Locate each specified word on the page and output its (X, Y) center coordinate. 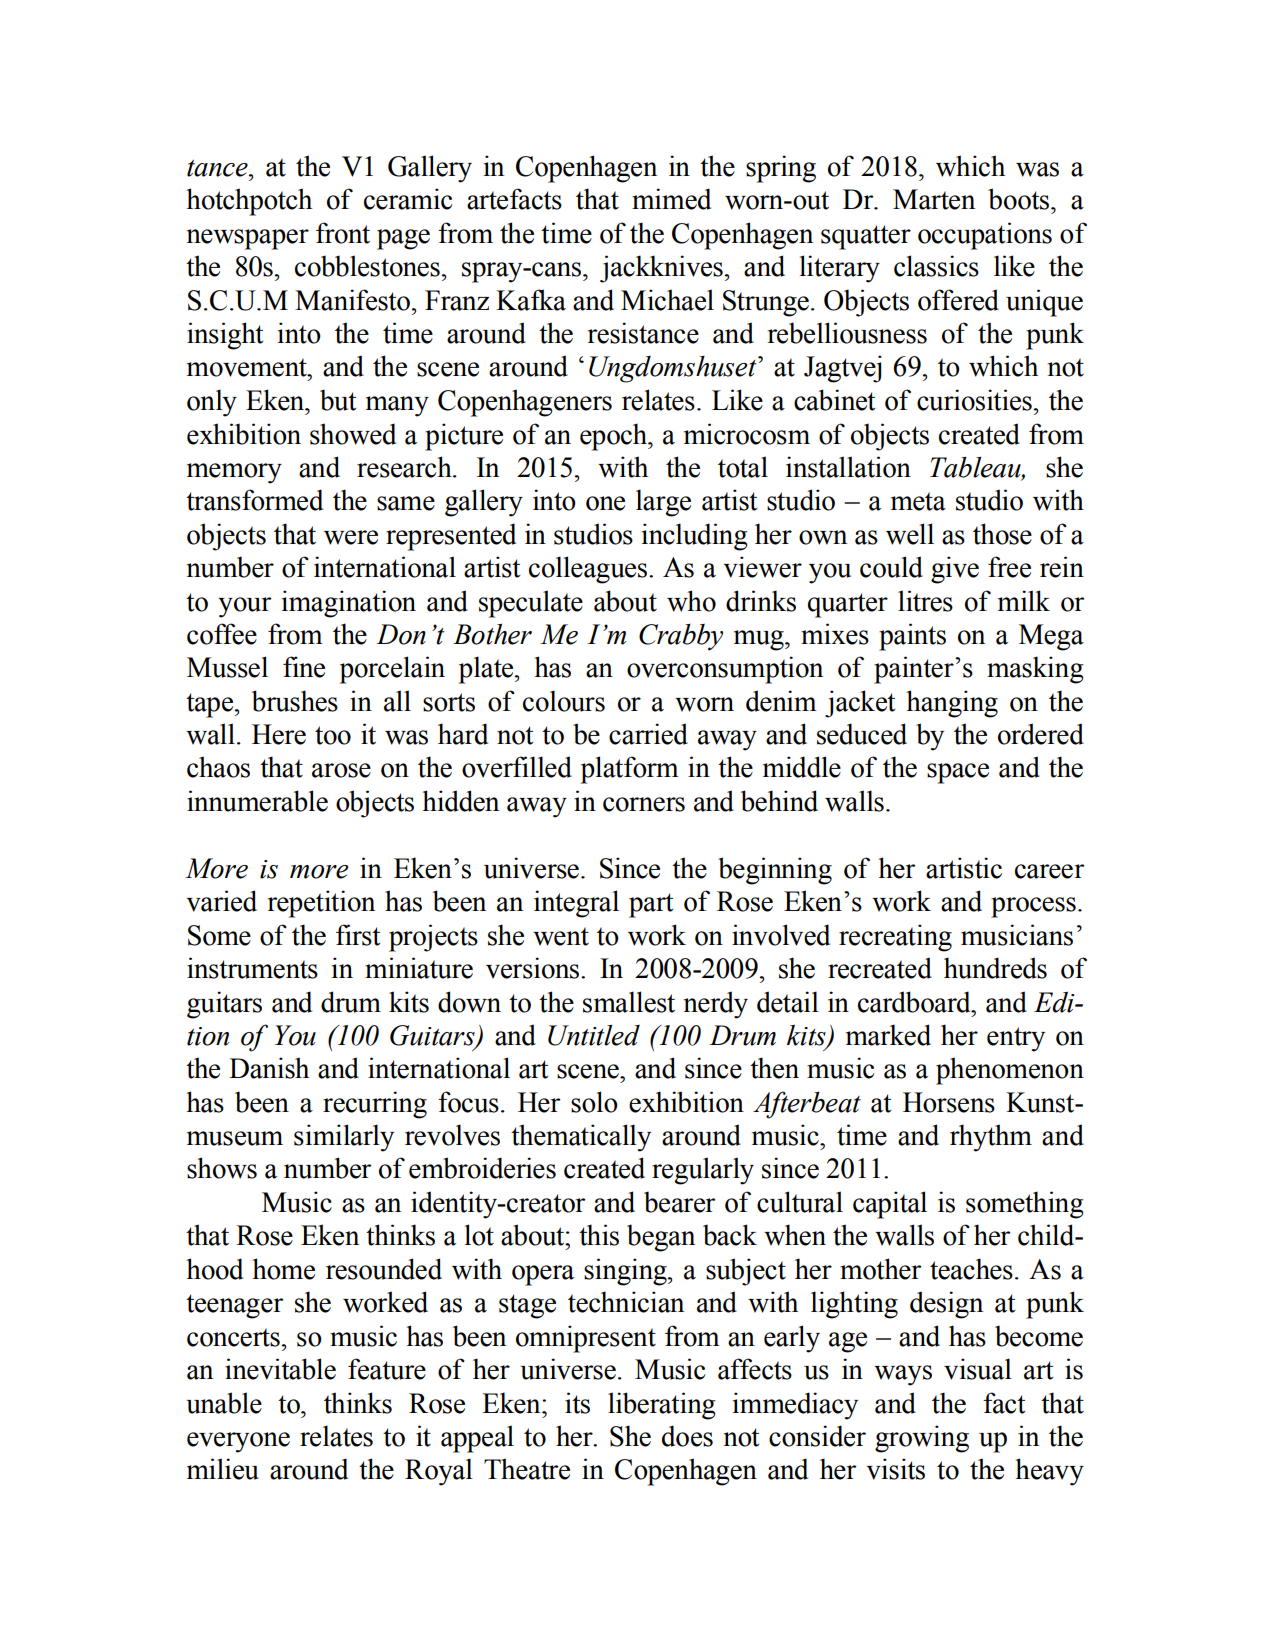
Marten (934, 199)
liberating (661, 1406)
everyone (238, 1442)
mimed (671, 199)
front (343, 233)
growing (922, 1439)
